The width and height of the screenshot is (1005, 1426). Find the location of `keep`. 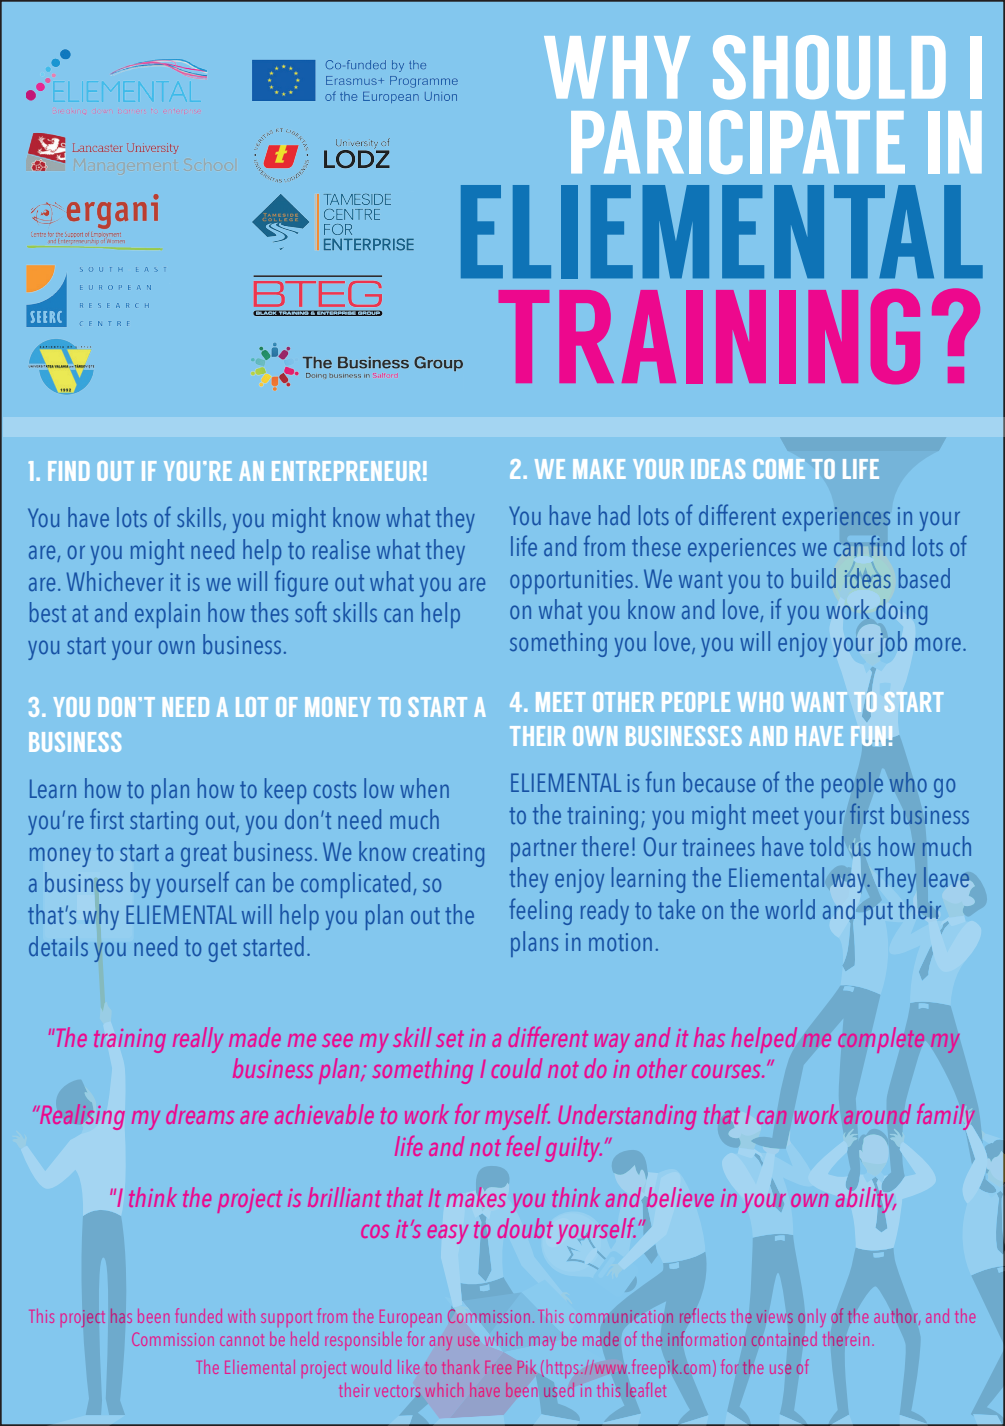

keep is located at coordinates (285, 791).
